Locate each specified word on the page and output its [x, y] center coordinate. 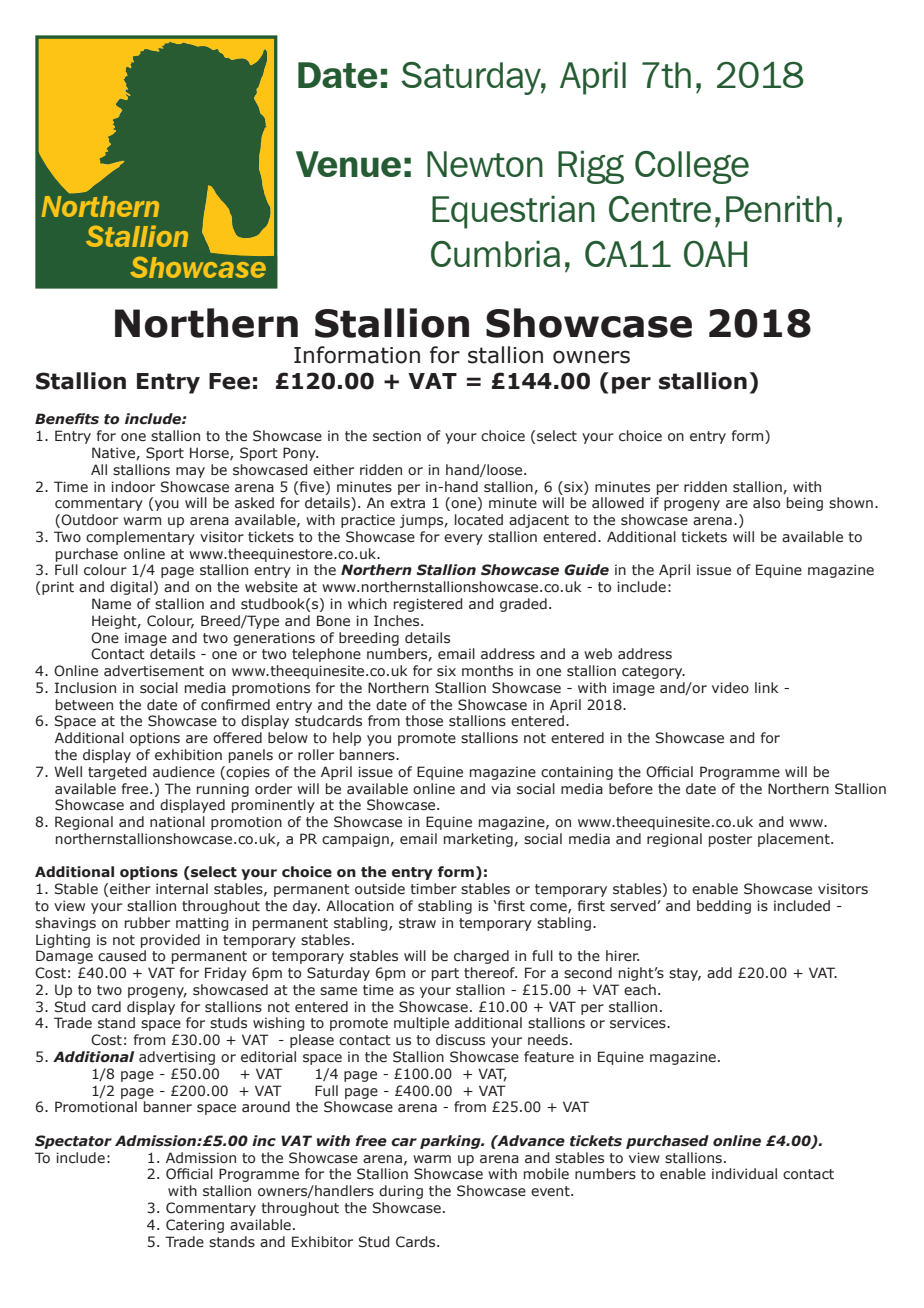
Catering [195, 1226]
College [692, 167]
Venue [348, 164]
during [401, 1192]
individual [744, 1173]
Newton [485, 164]
